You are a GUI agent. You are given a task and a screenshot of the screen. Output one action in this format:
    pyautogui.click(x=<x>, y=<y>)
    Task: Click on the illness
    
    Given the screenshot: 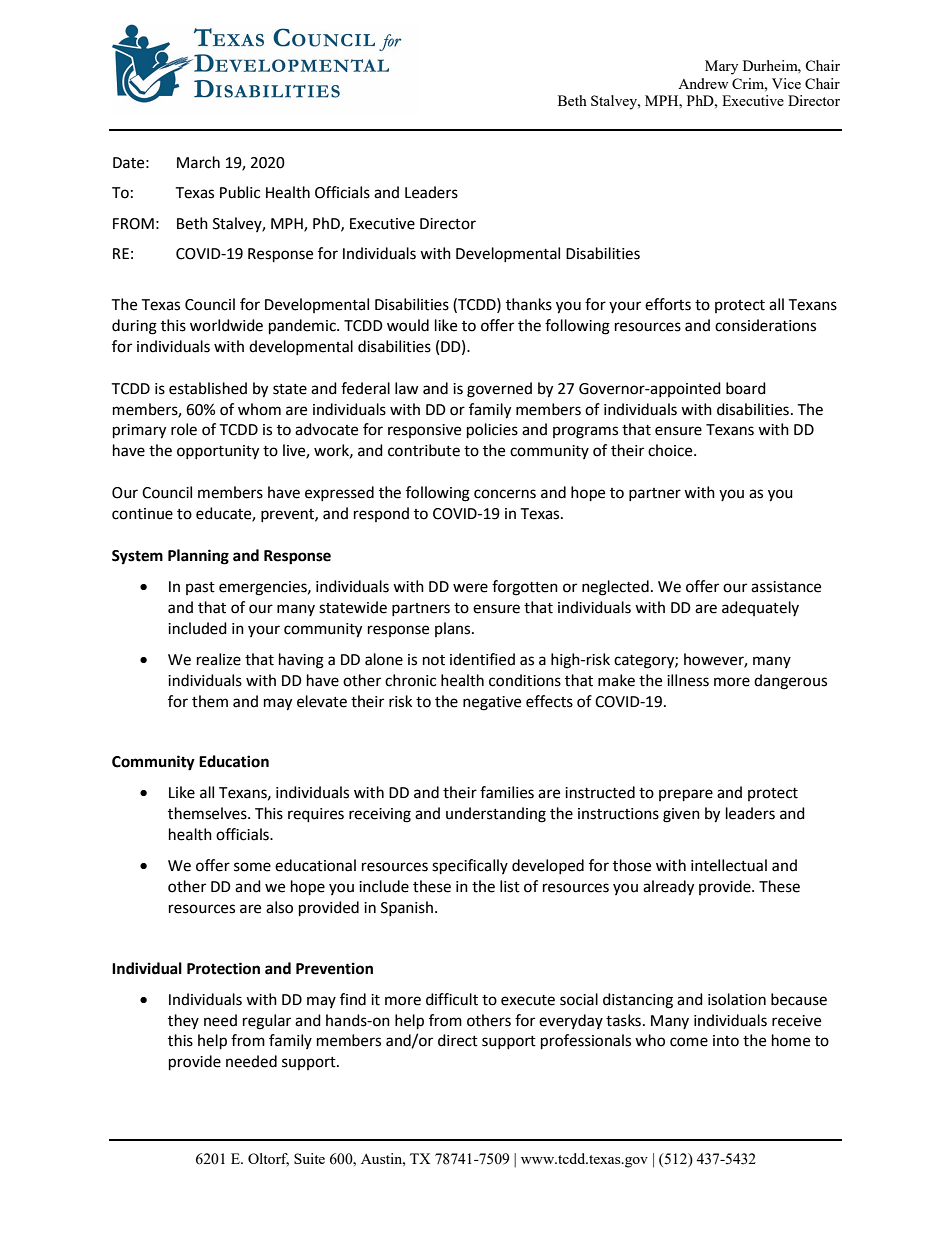 What is the action you would take?
    pyautogui.click(x=688, y=680)
